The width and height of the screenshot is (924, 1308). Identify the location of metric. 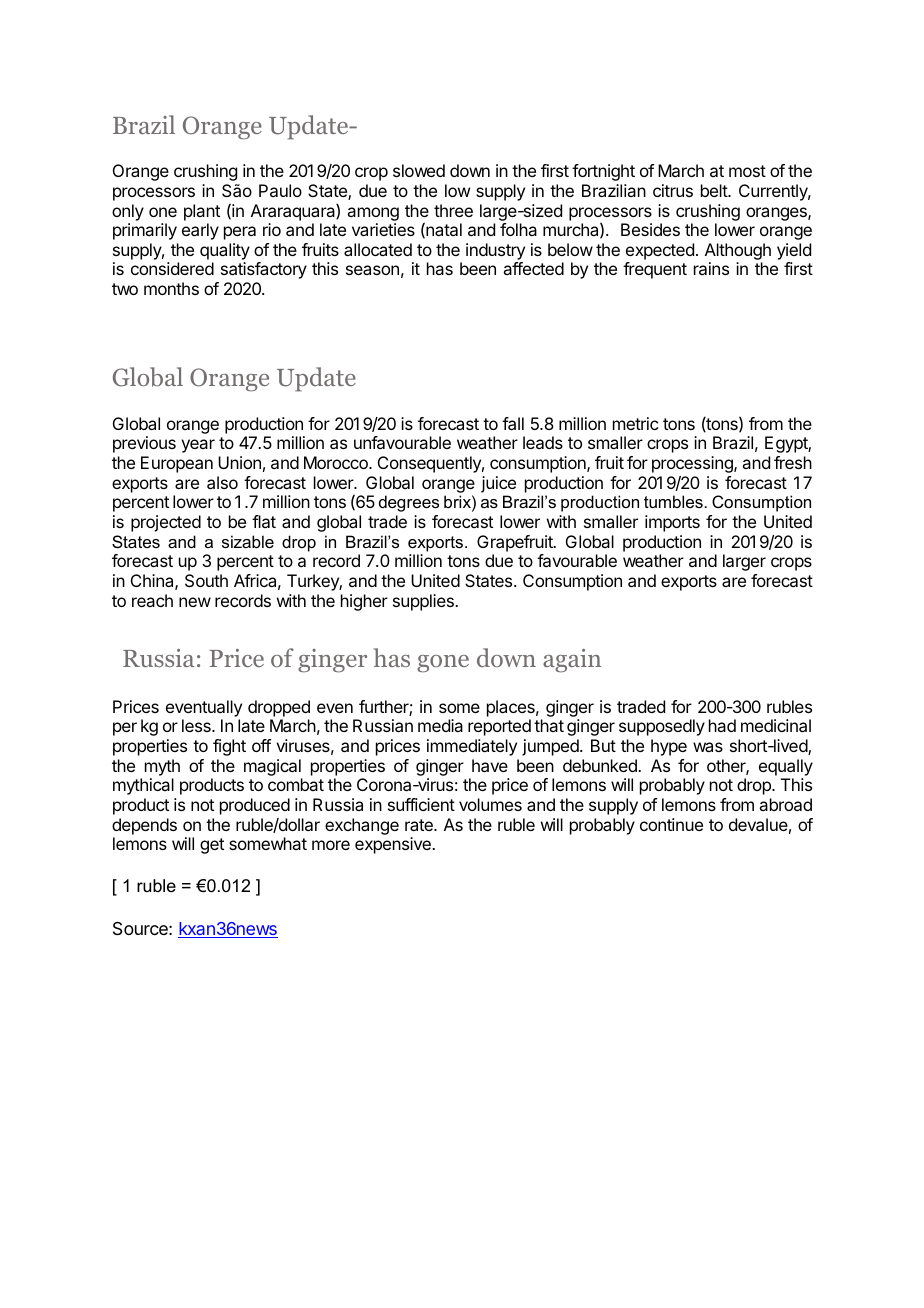
(635, 423).
